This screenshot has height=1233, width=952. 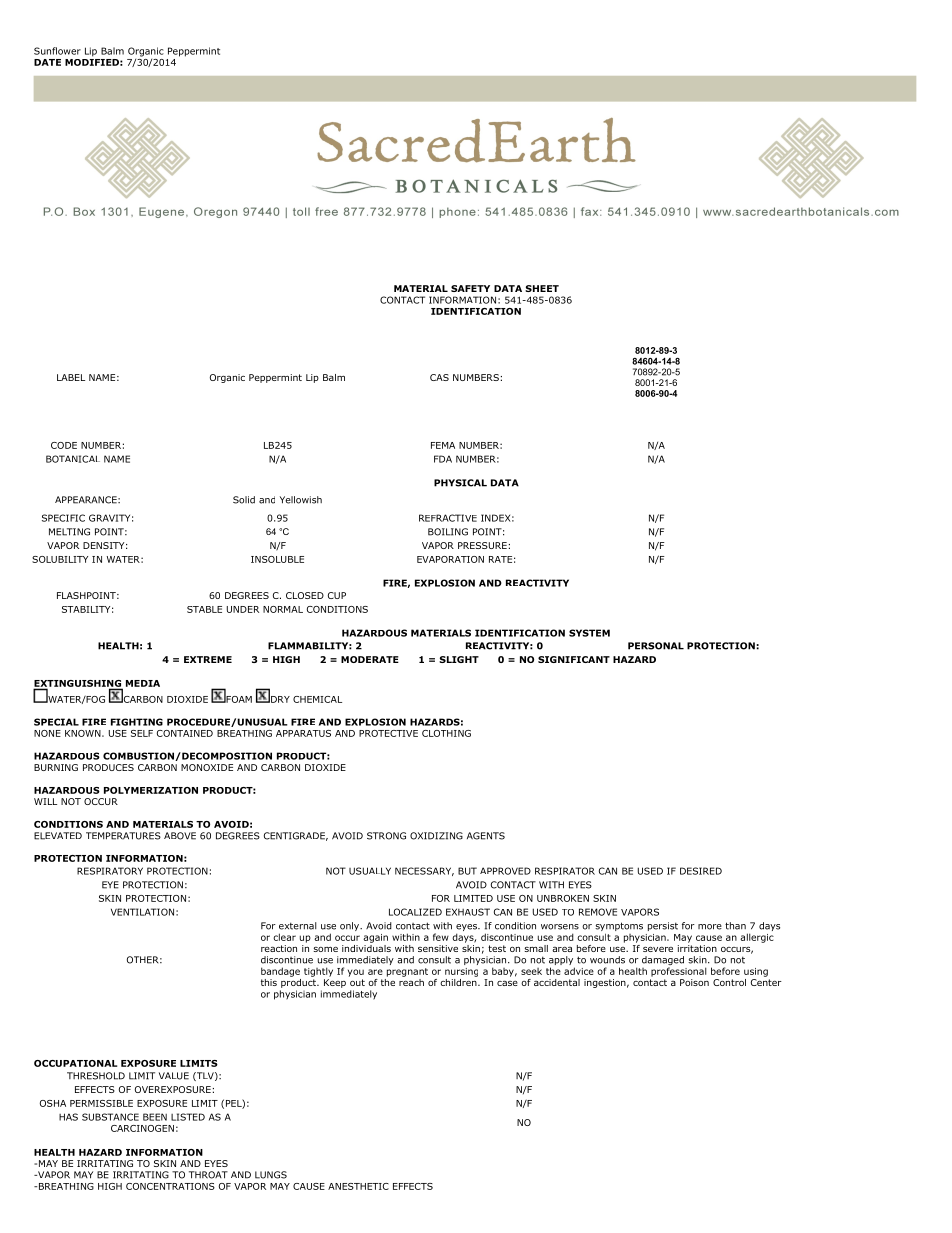 I want to click on DESIRED, so click(x=701, y=871).
